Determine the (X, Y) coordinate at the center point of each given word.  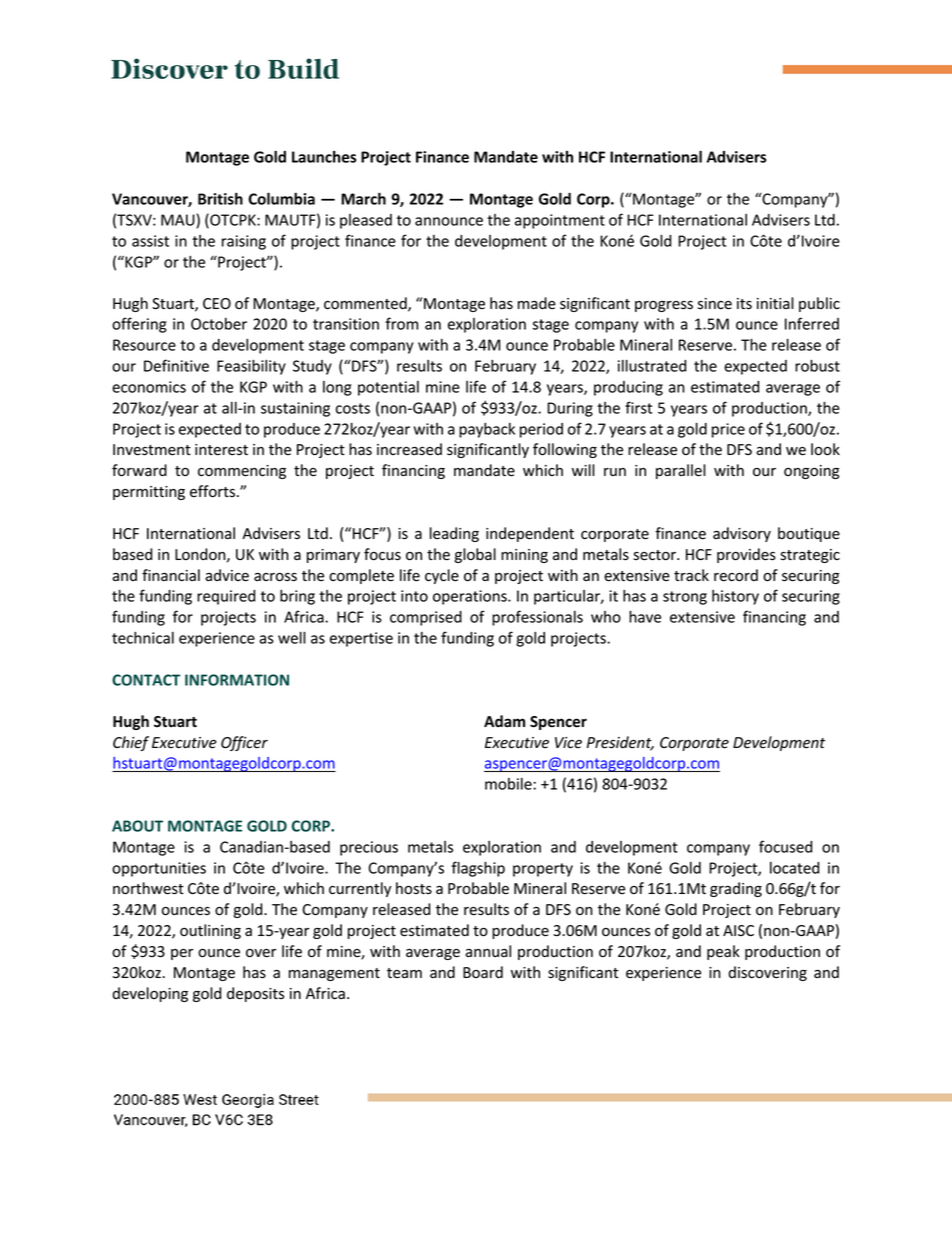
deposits (255, 994)
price (728, 430)
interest (221, 450)
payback (487, 430)
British (220, 198)
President (620, 743)
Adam (504, 721)
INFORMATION (237, 680)
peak (723, 952)
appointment (560, 221)
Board (483, 972)
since (715, 304)
